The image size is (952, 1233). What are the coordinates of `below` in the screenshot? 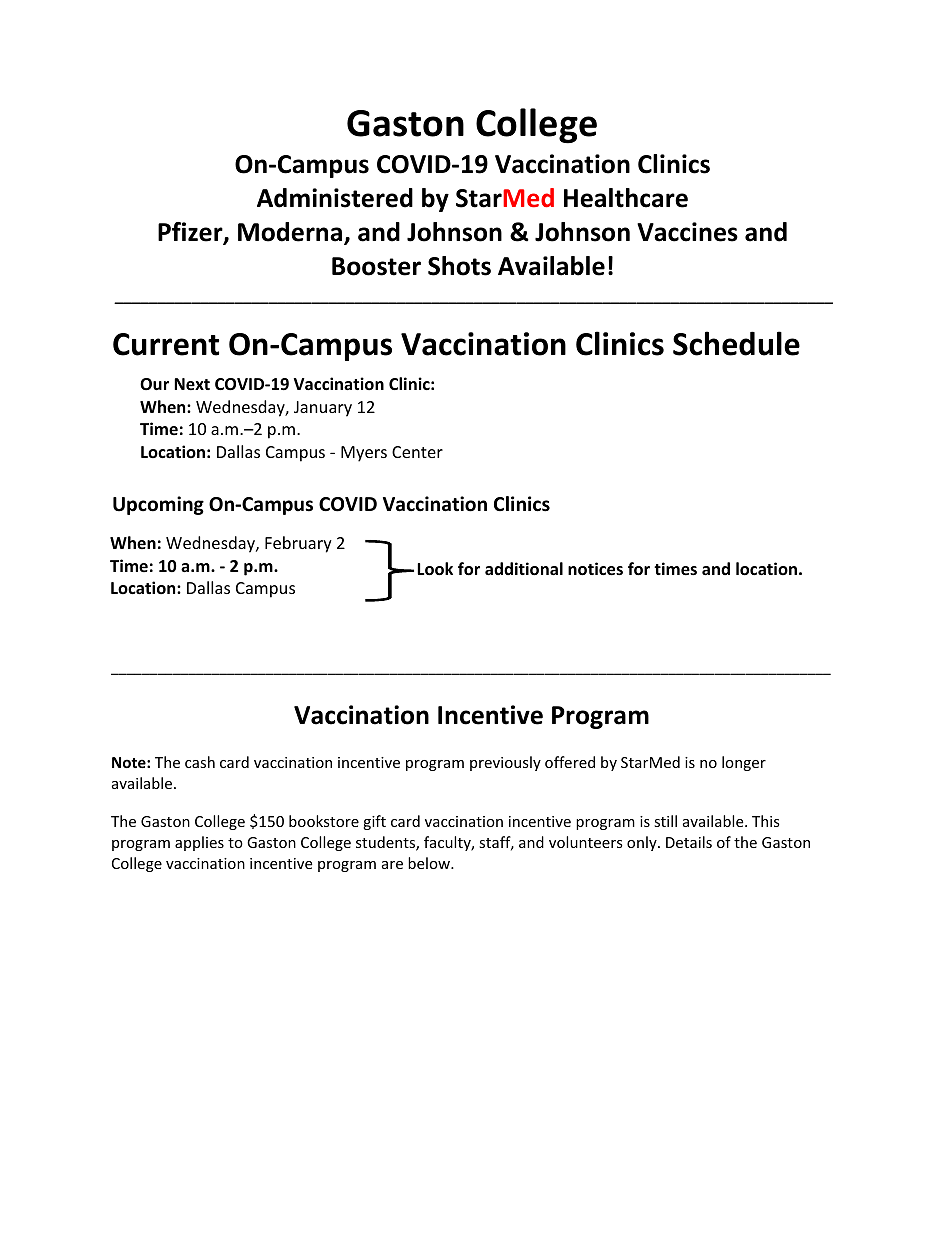 It's located at (430, 863).
